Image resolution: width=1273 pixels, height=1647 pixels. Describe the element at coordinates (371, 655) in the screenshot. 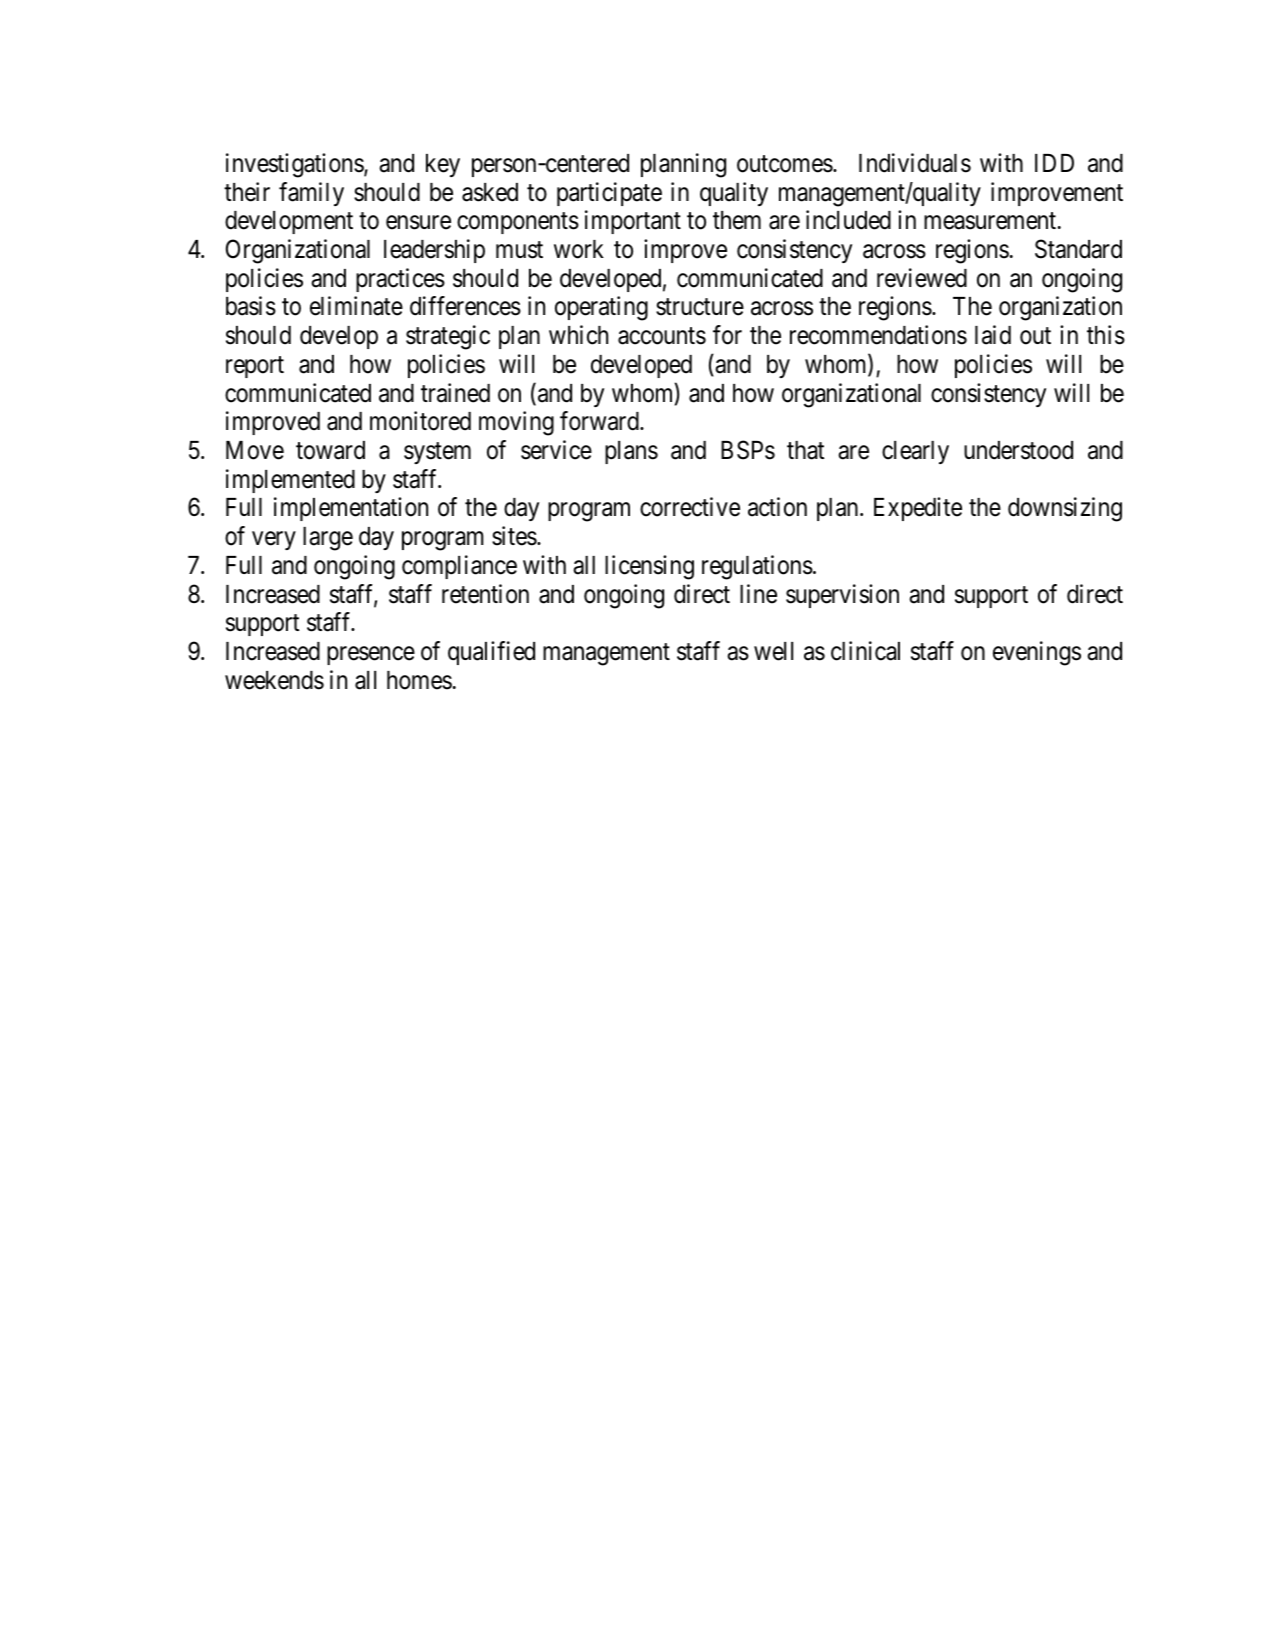

I see `presence` at that location.
